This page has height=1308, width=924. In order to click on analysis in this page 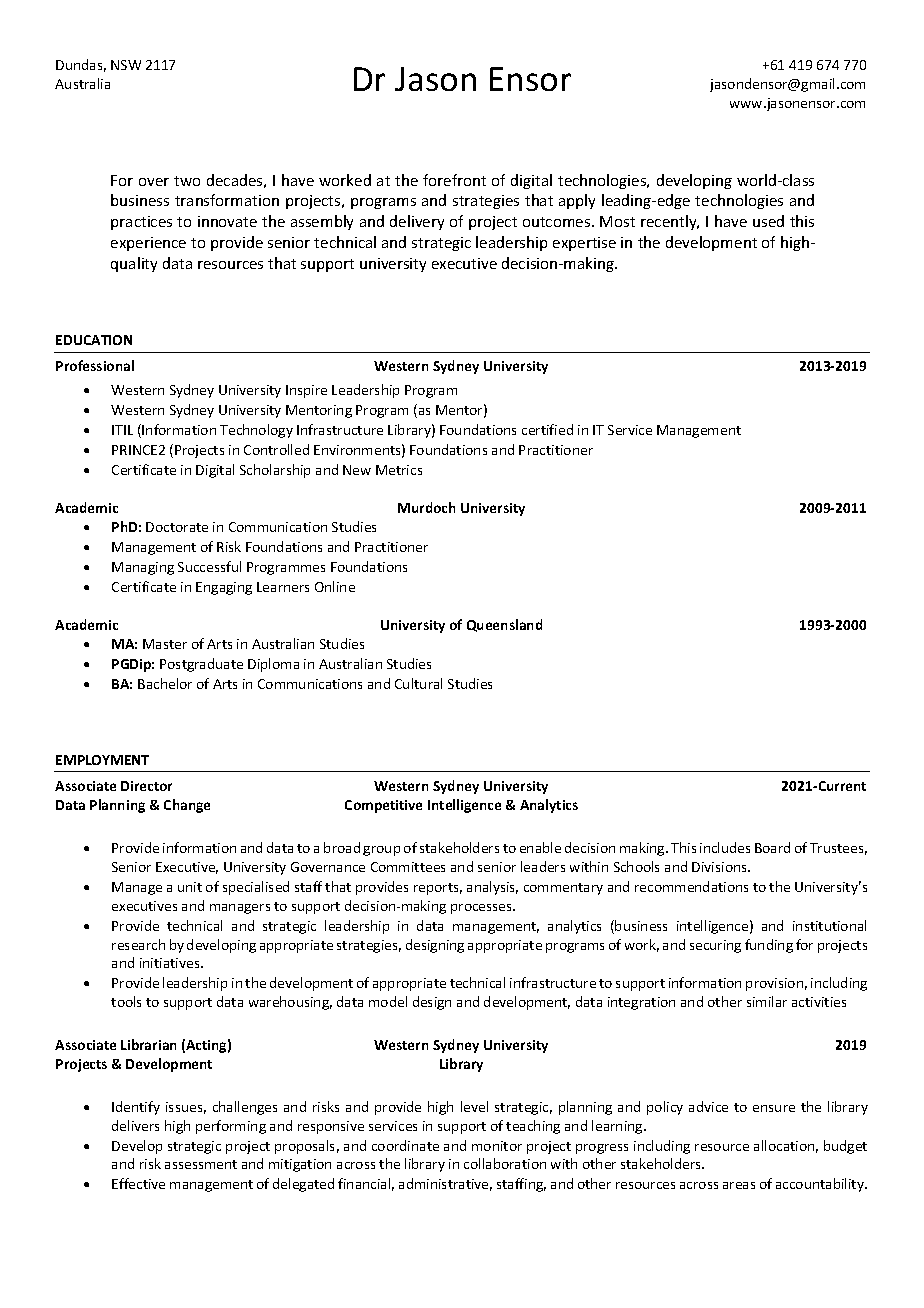, I will do `click(492, 888)`.
